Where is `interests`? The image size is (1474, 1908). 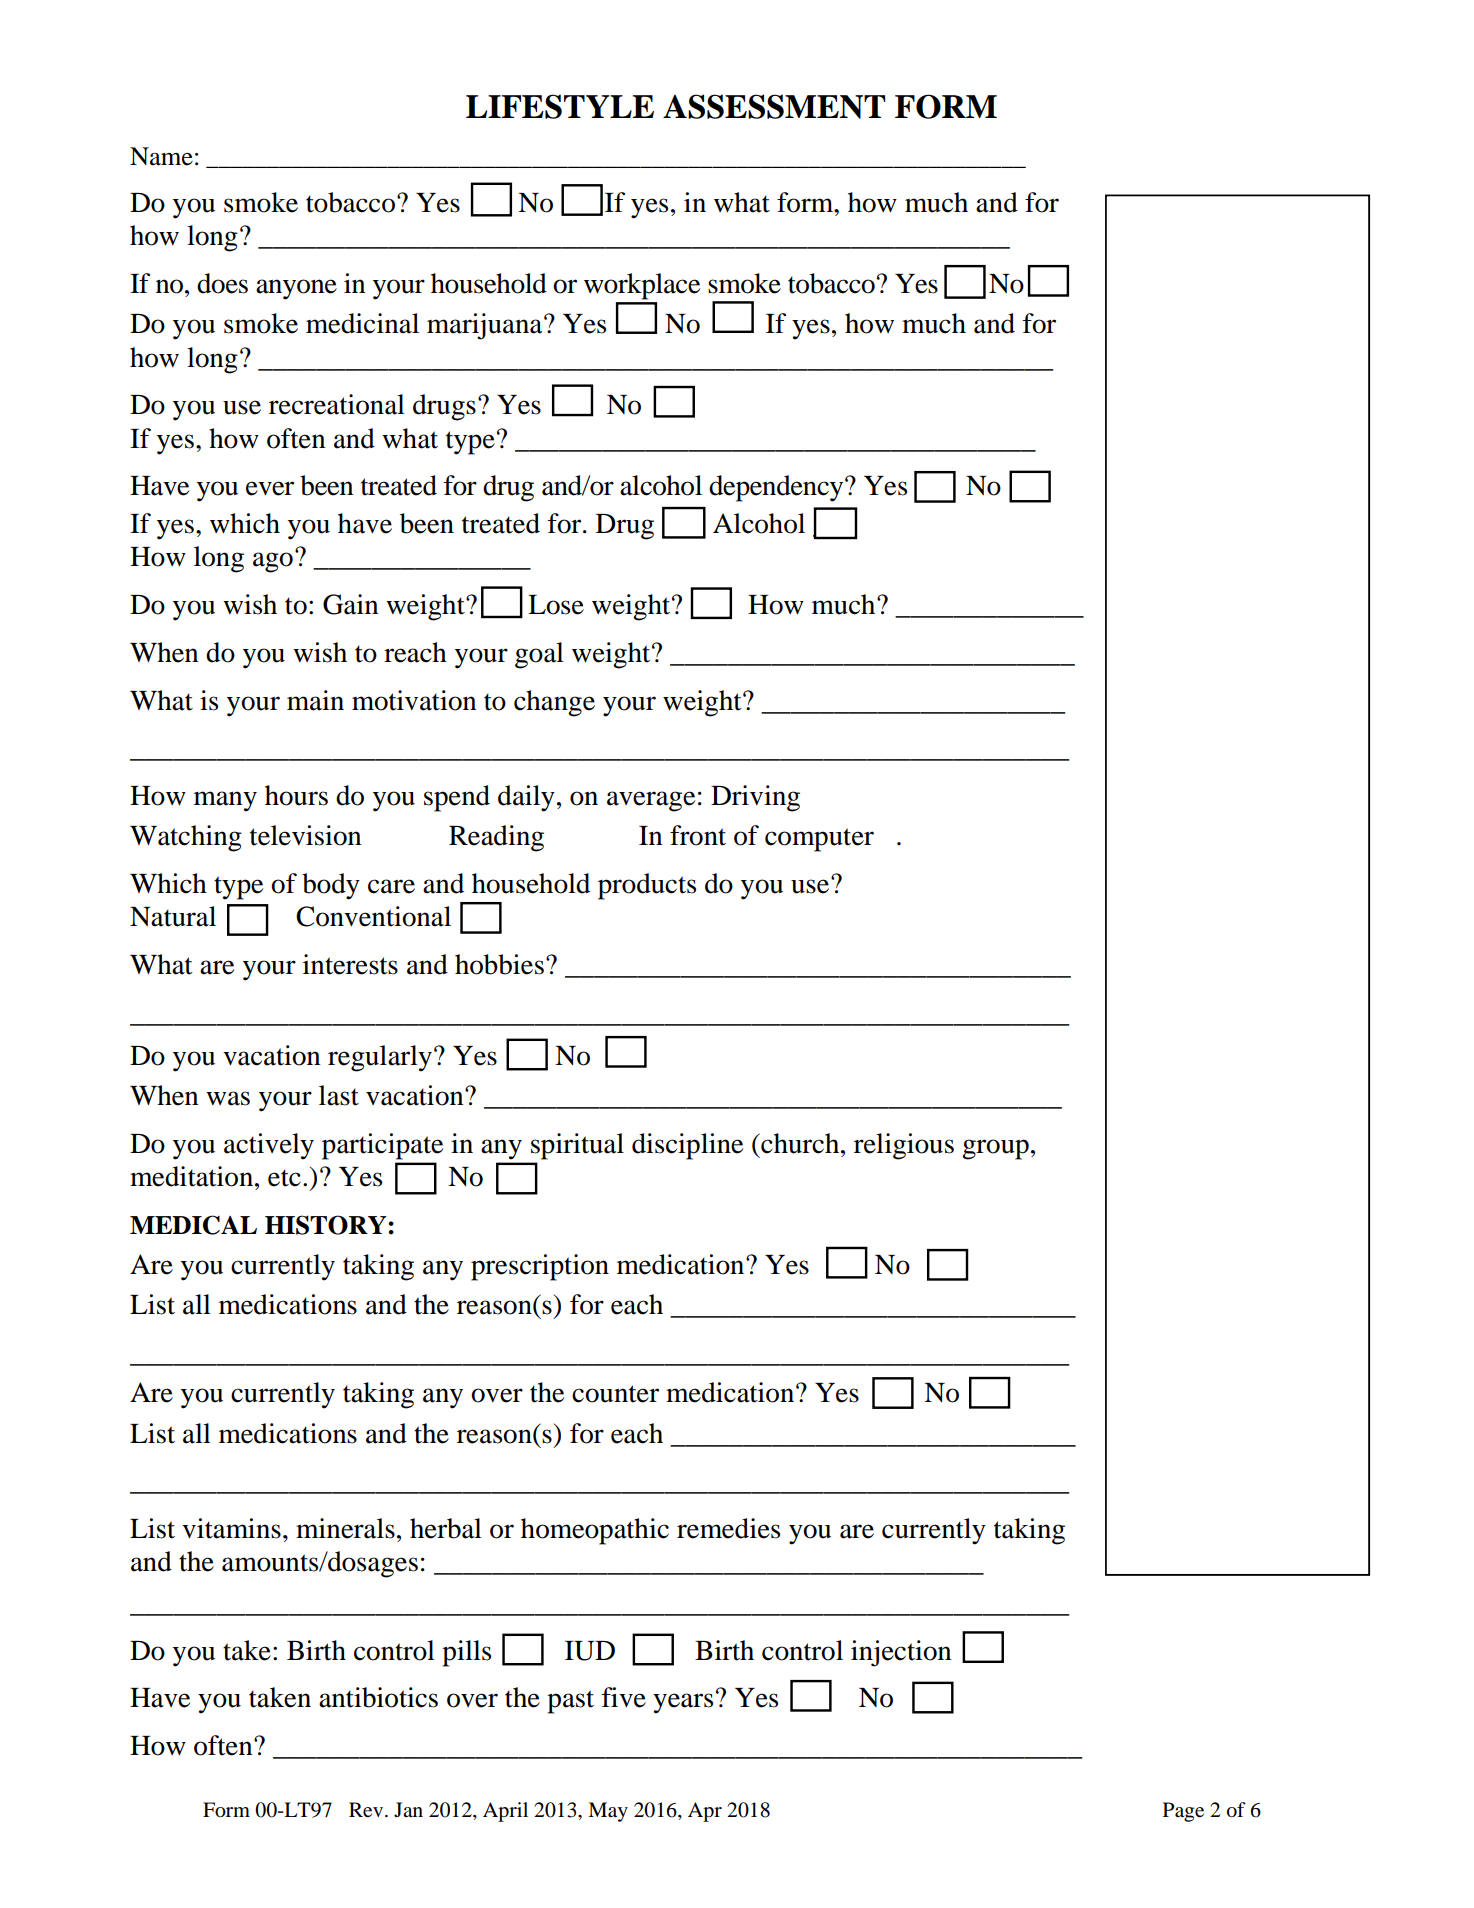 interests is located at coordinates (350, 964).
